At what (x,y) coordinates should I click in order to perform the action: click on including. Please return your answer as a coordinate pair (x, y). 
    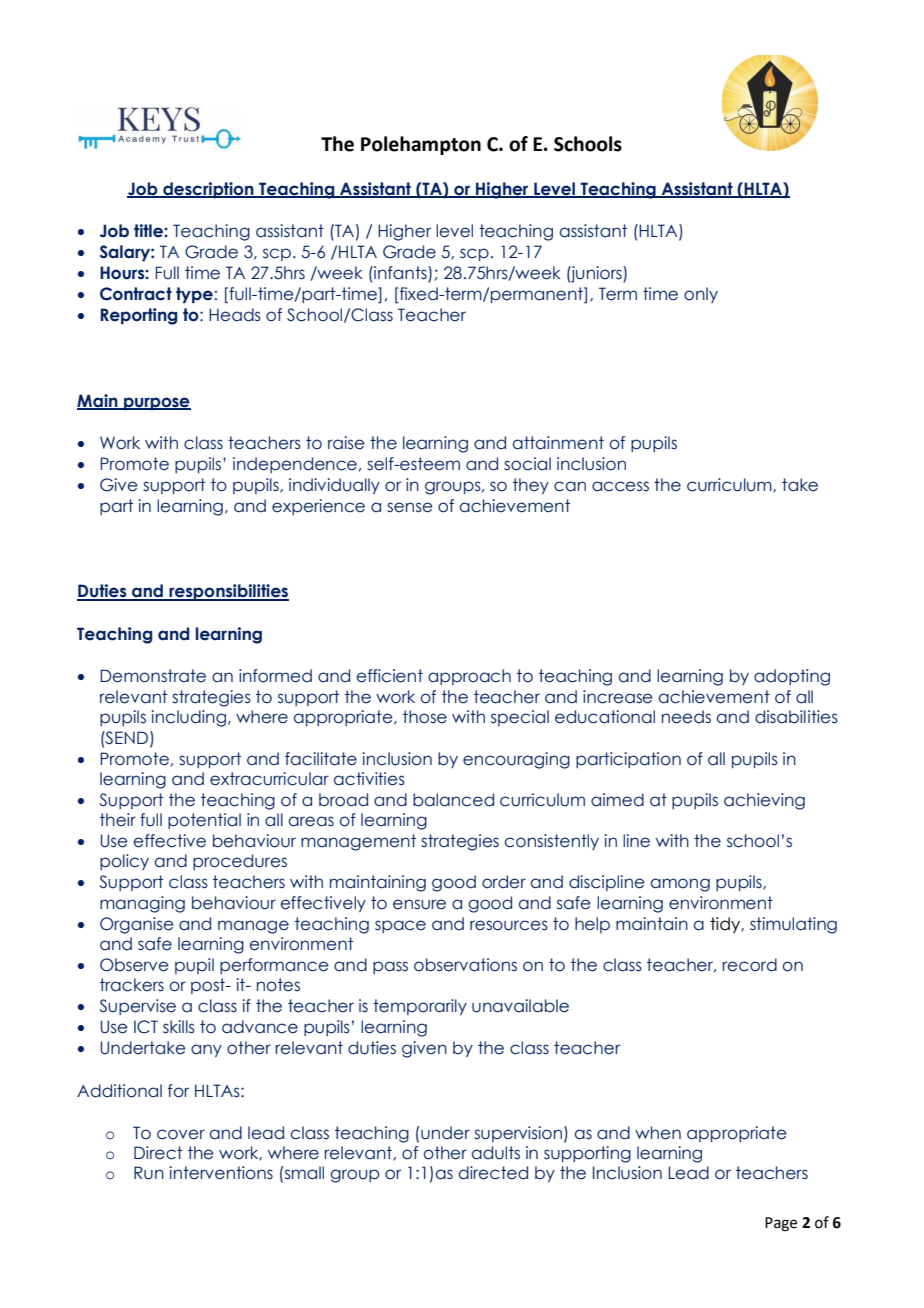
    Looking at the image, I should click on (189, 718).
